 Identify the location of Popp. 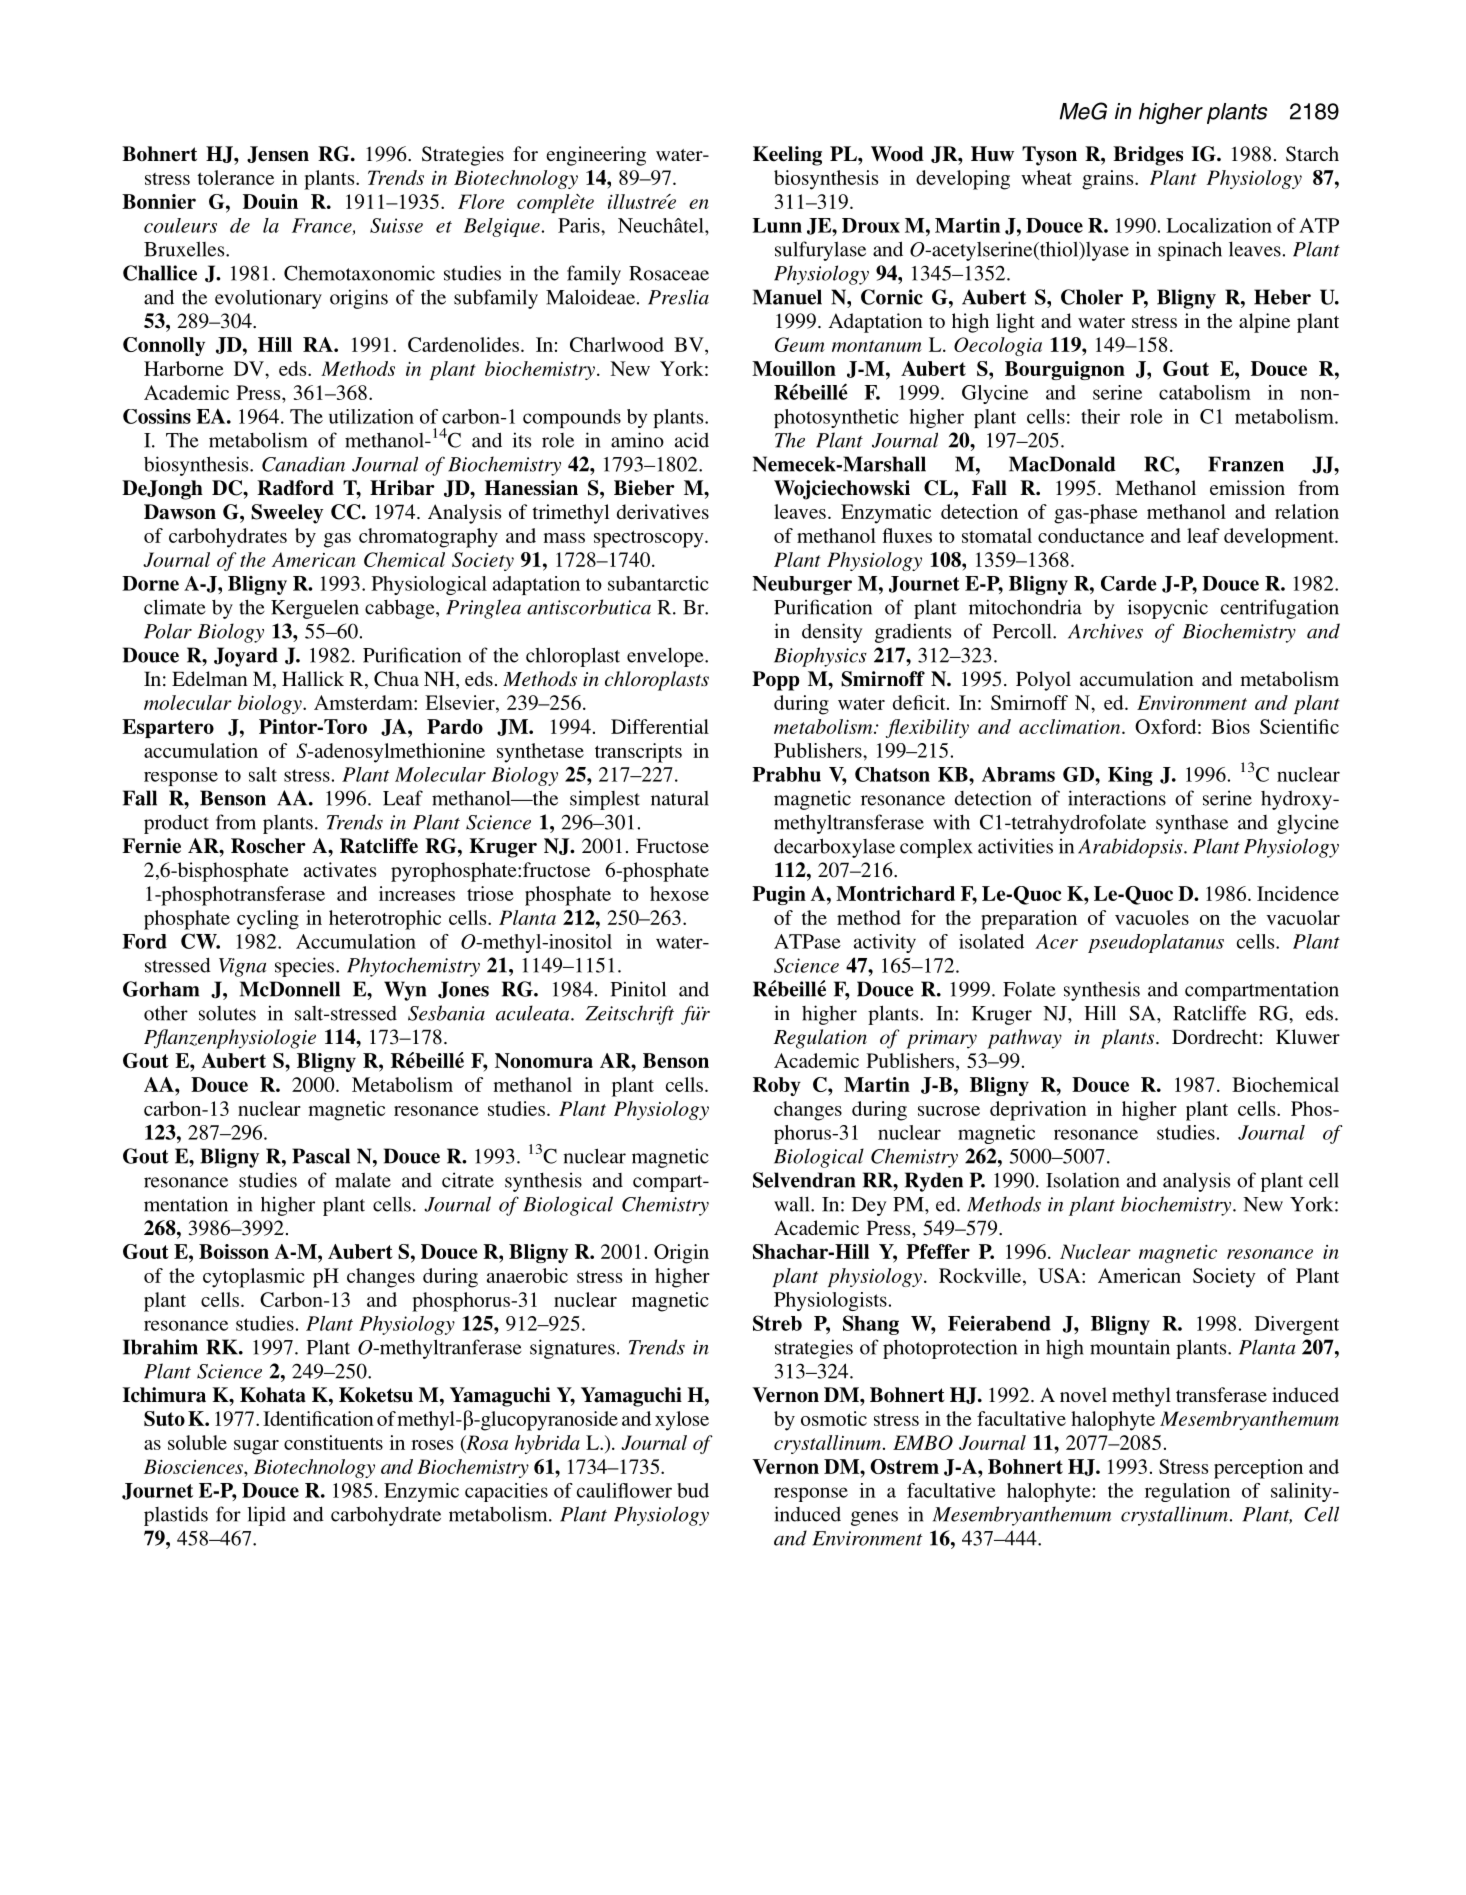
(776, 681).
